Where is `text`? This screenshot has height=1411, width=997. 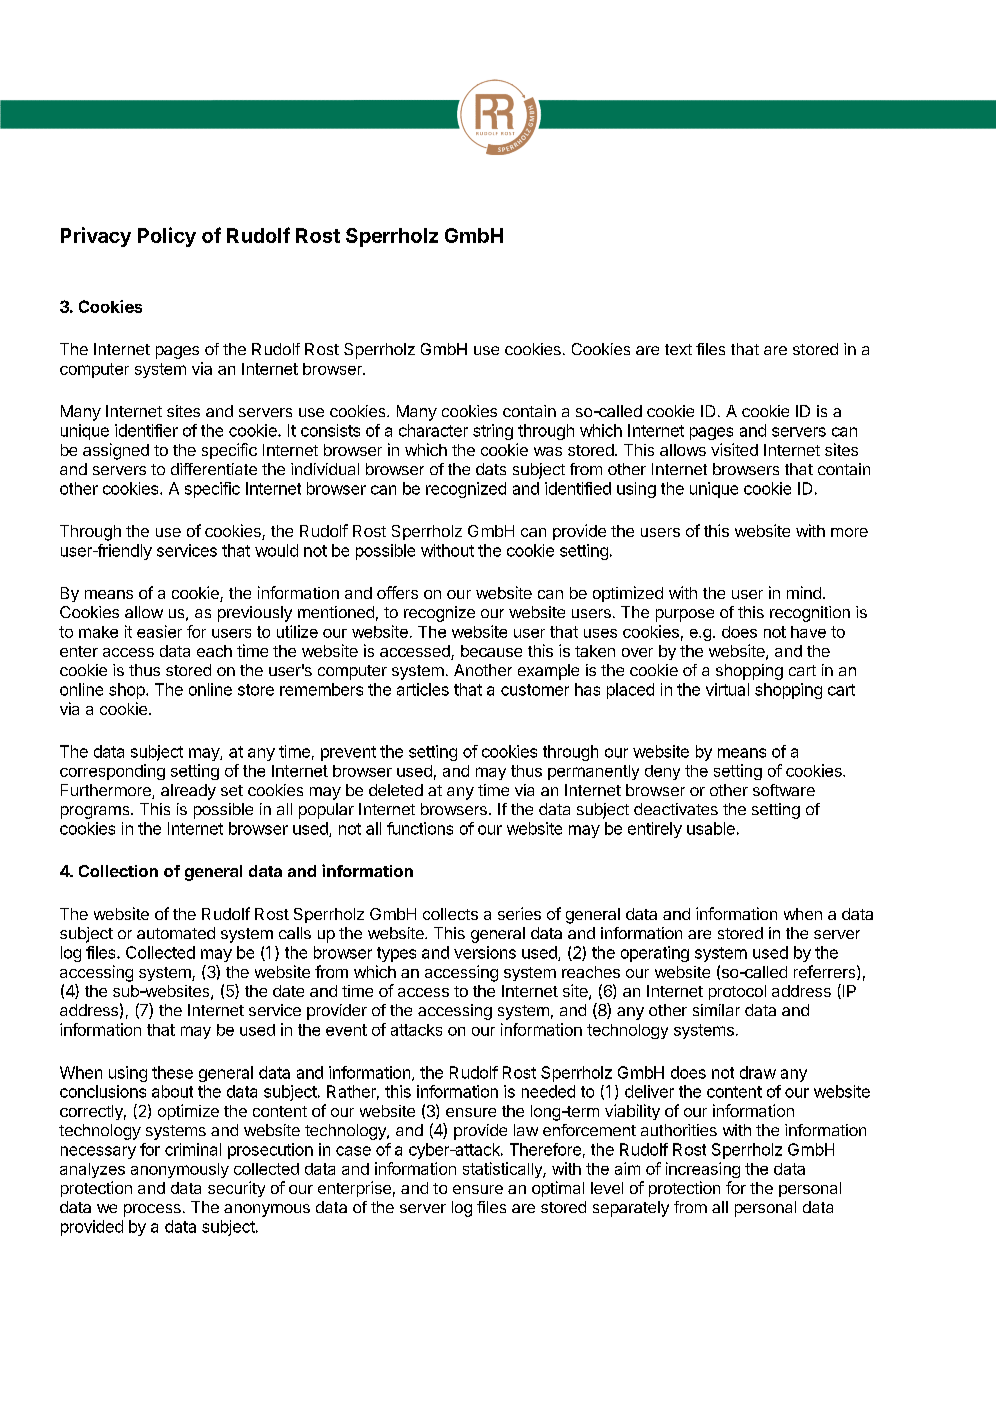 text is located at coordinates (678, 349).
